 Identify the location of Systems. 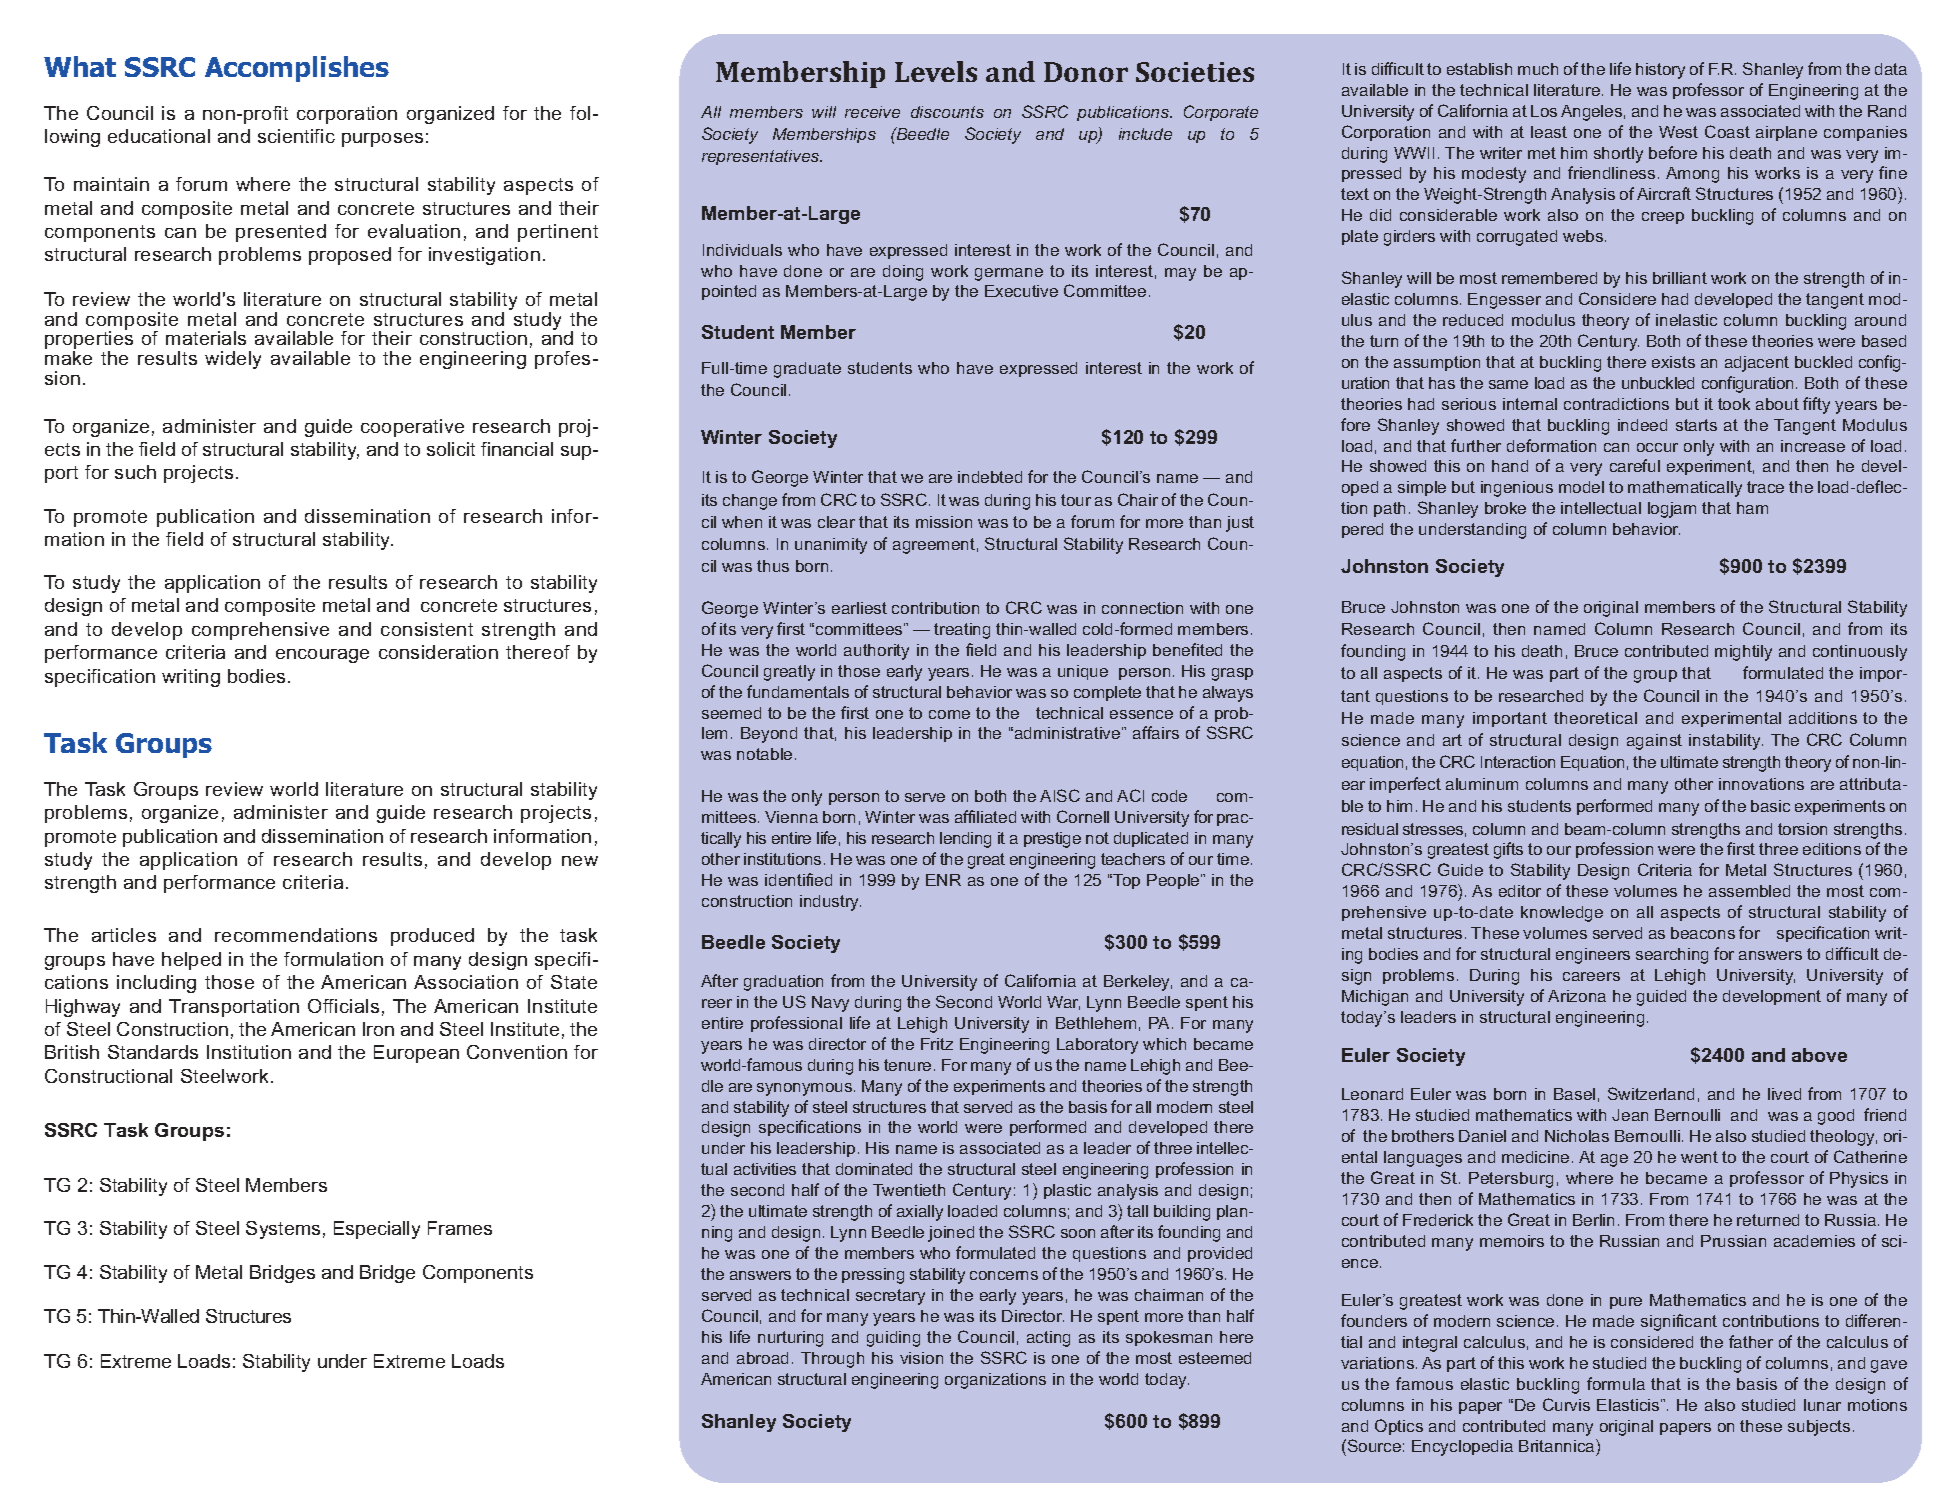
(283, 1230).
